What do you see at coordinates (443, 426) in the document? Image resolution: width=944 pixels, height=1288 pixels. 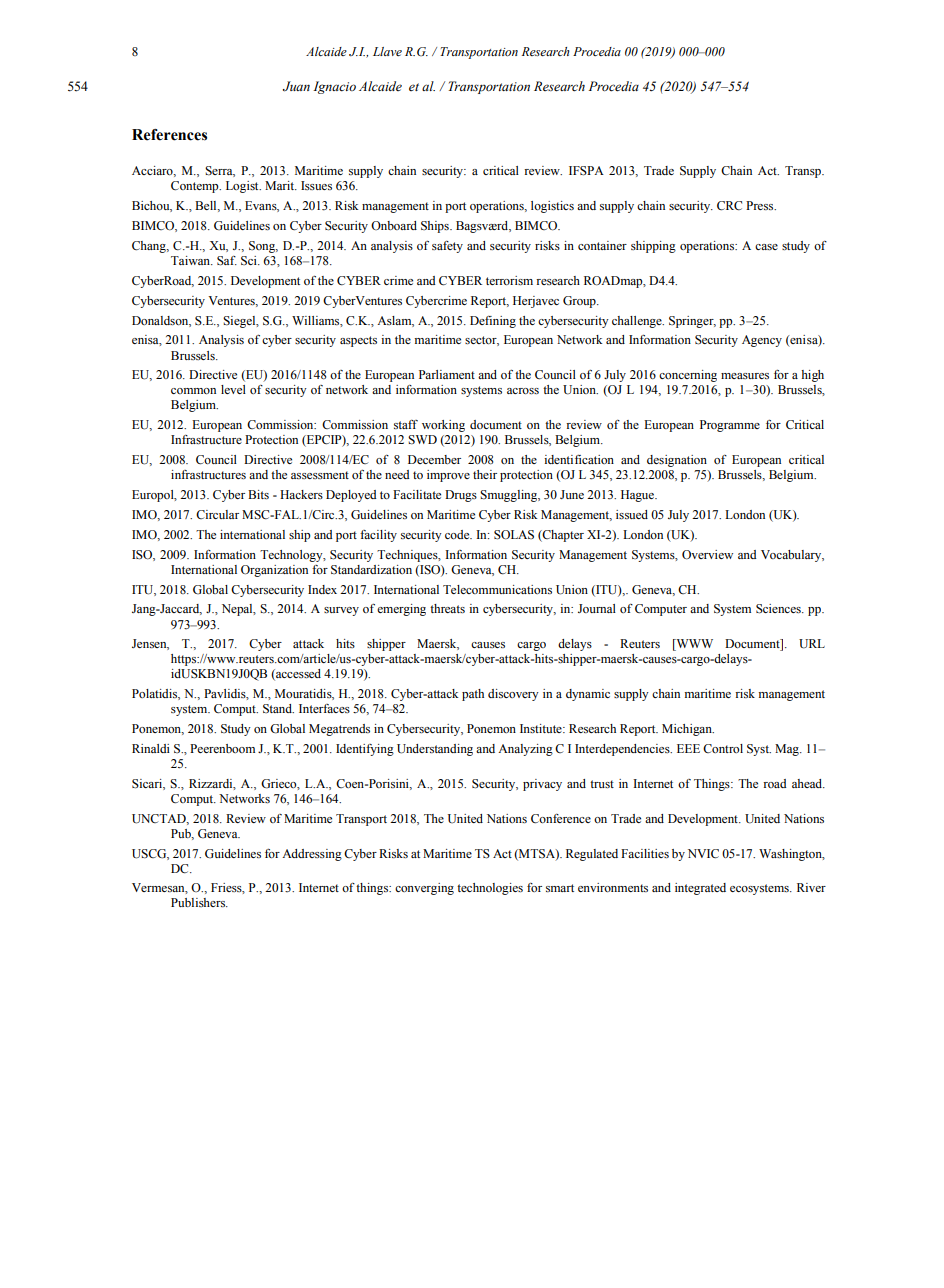 I see `working` at bounding box center [443, 426].
